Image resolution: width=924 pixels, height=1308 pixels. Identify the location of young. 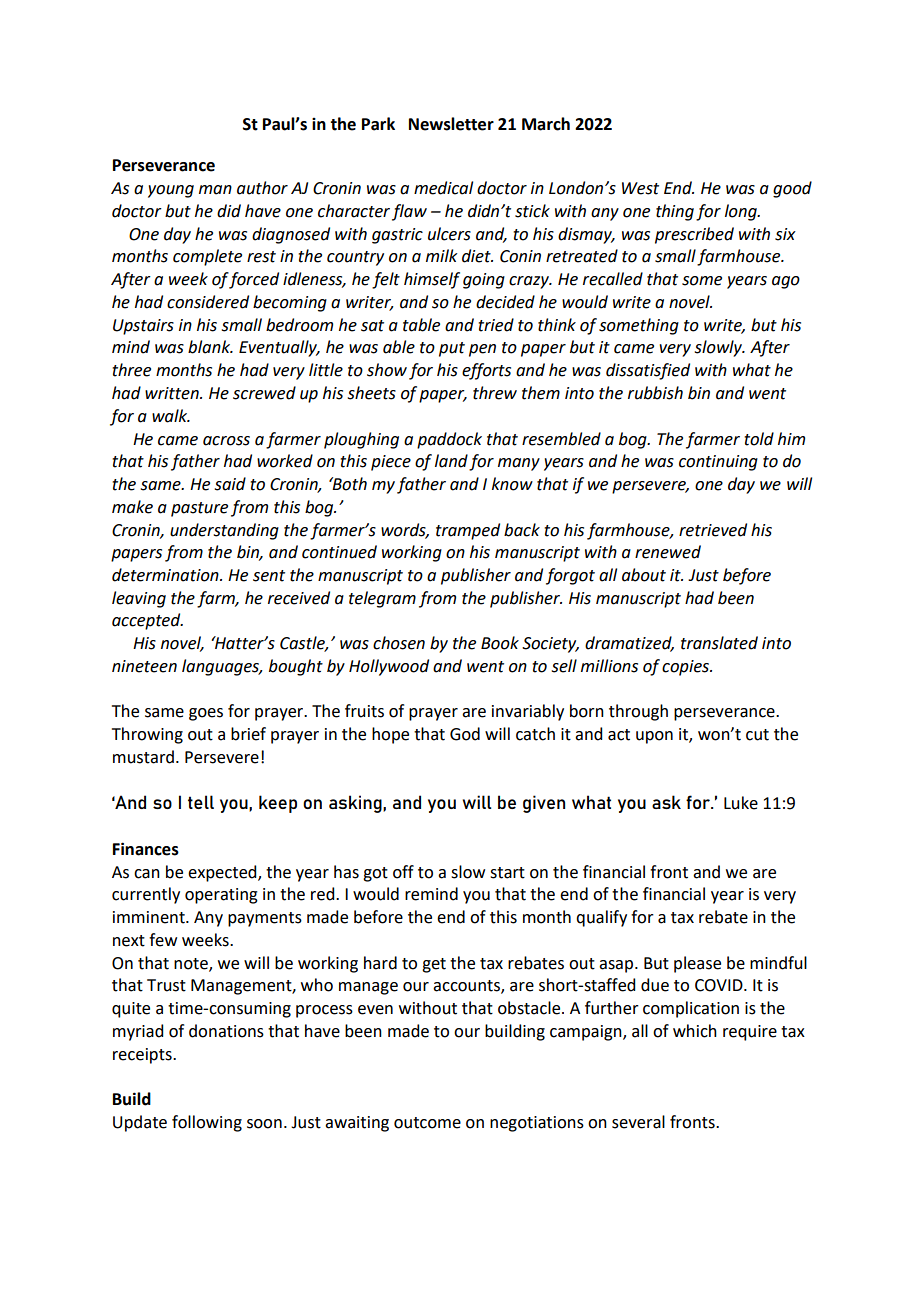
(171, 191).
